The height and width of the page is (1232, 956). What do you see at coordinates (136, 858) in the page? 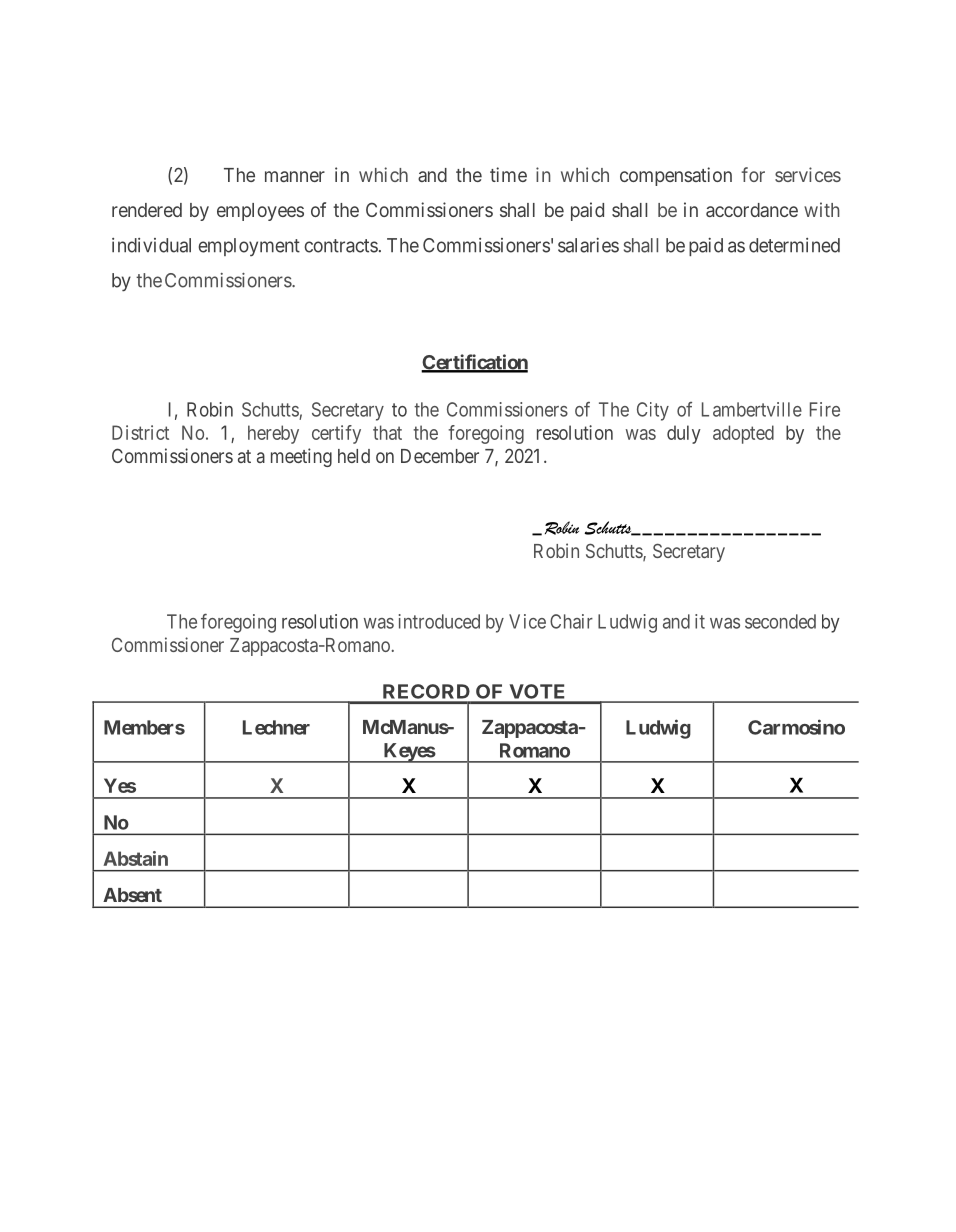
I see `Abstain` at bounding box center [136, 858].
